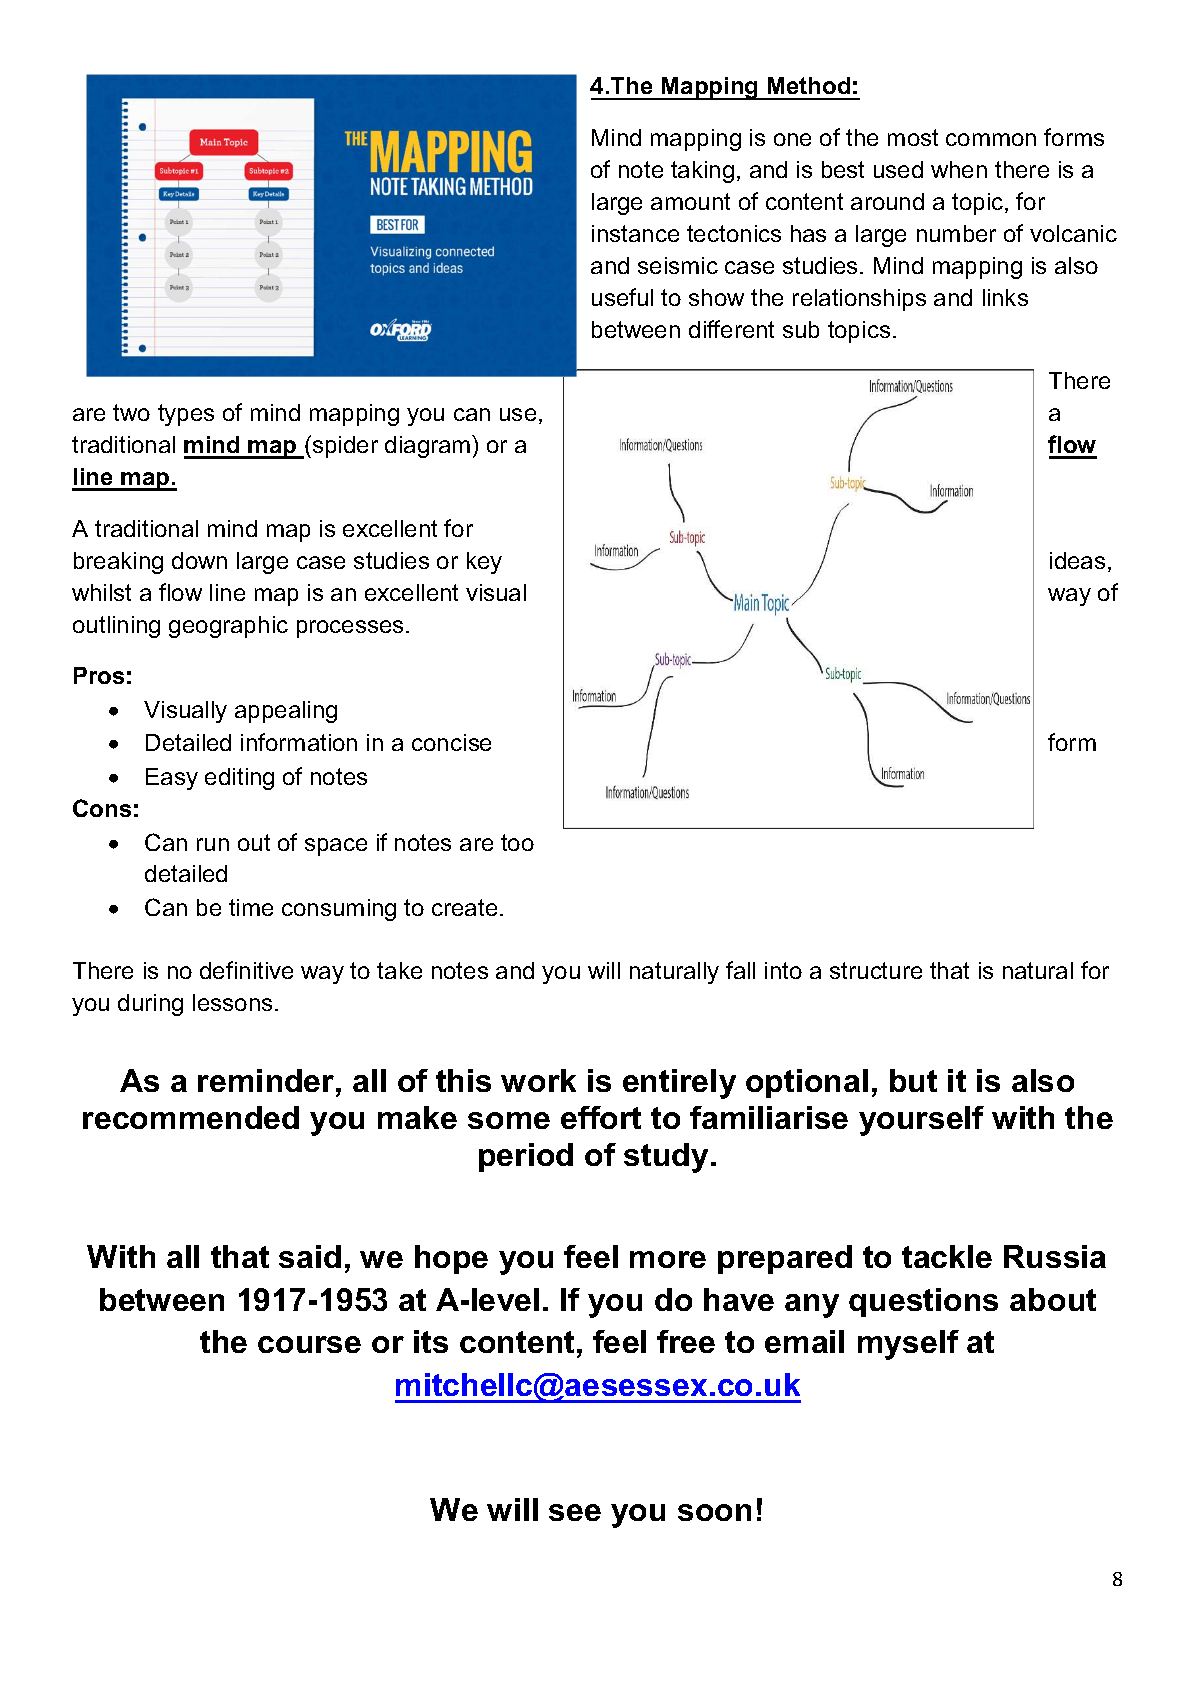  Describe the element at coordinates (575, 1512) in the screenshot. I see `see` at that location.
